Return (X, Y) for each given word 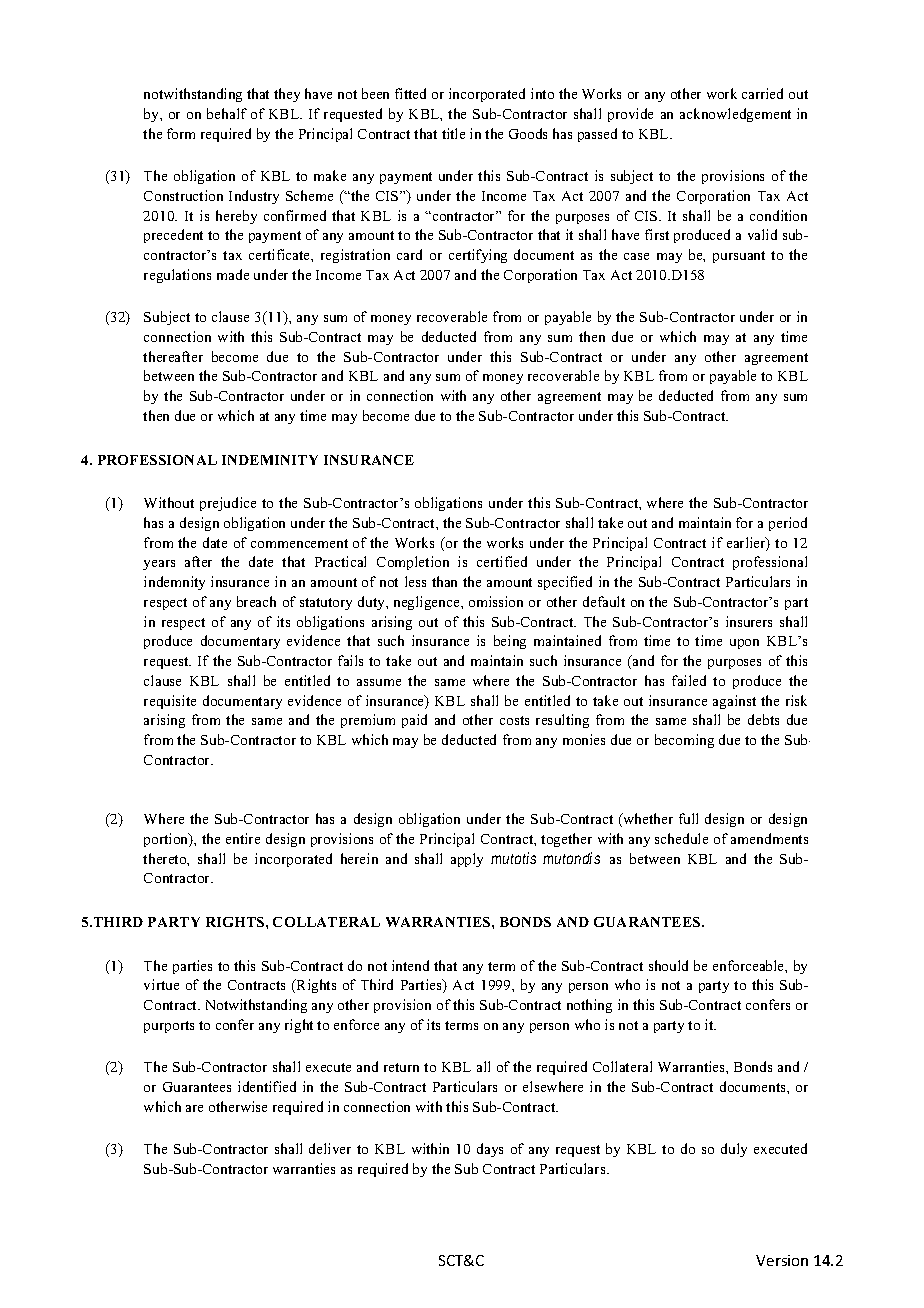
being (510, 642)
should (668, 965)
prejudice (228, 504)
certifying (478, 256)
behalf (227, 113)
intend (410, 965)
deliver (330, 1148)
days (490, 1150)
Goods (528, 133)
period (788, 524)
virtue (161, 984)
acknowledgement (735, 115)
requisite (170, 702)
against (734, 702)
